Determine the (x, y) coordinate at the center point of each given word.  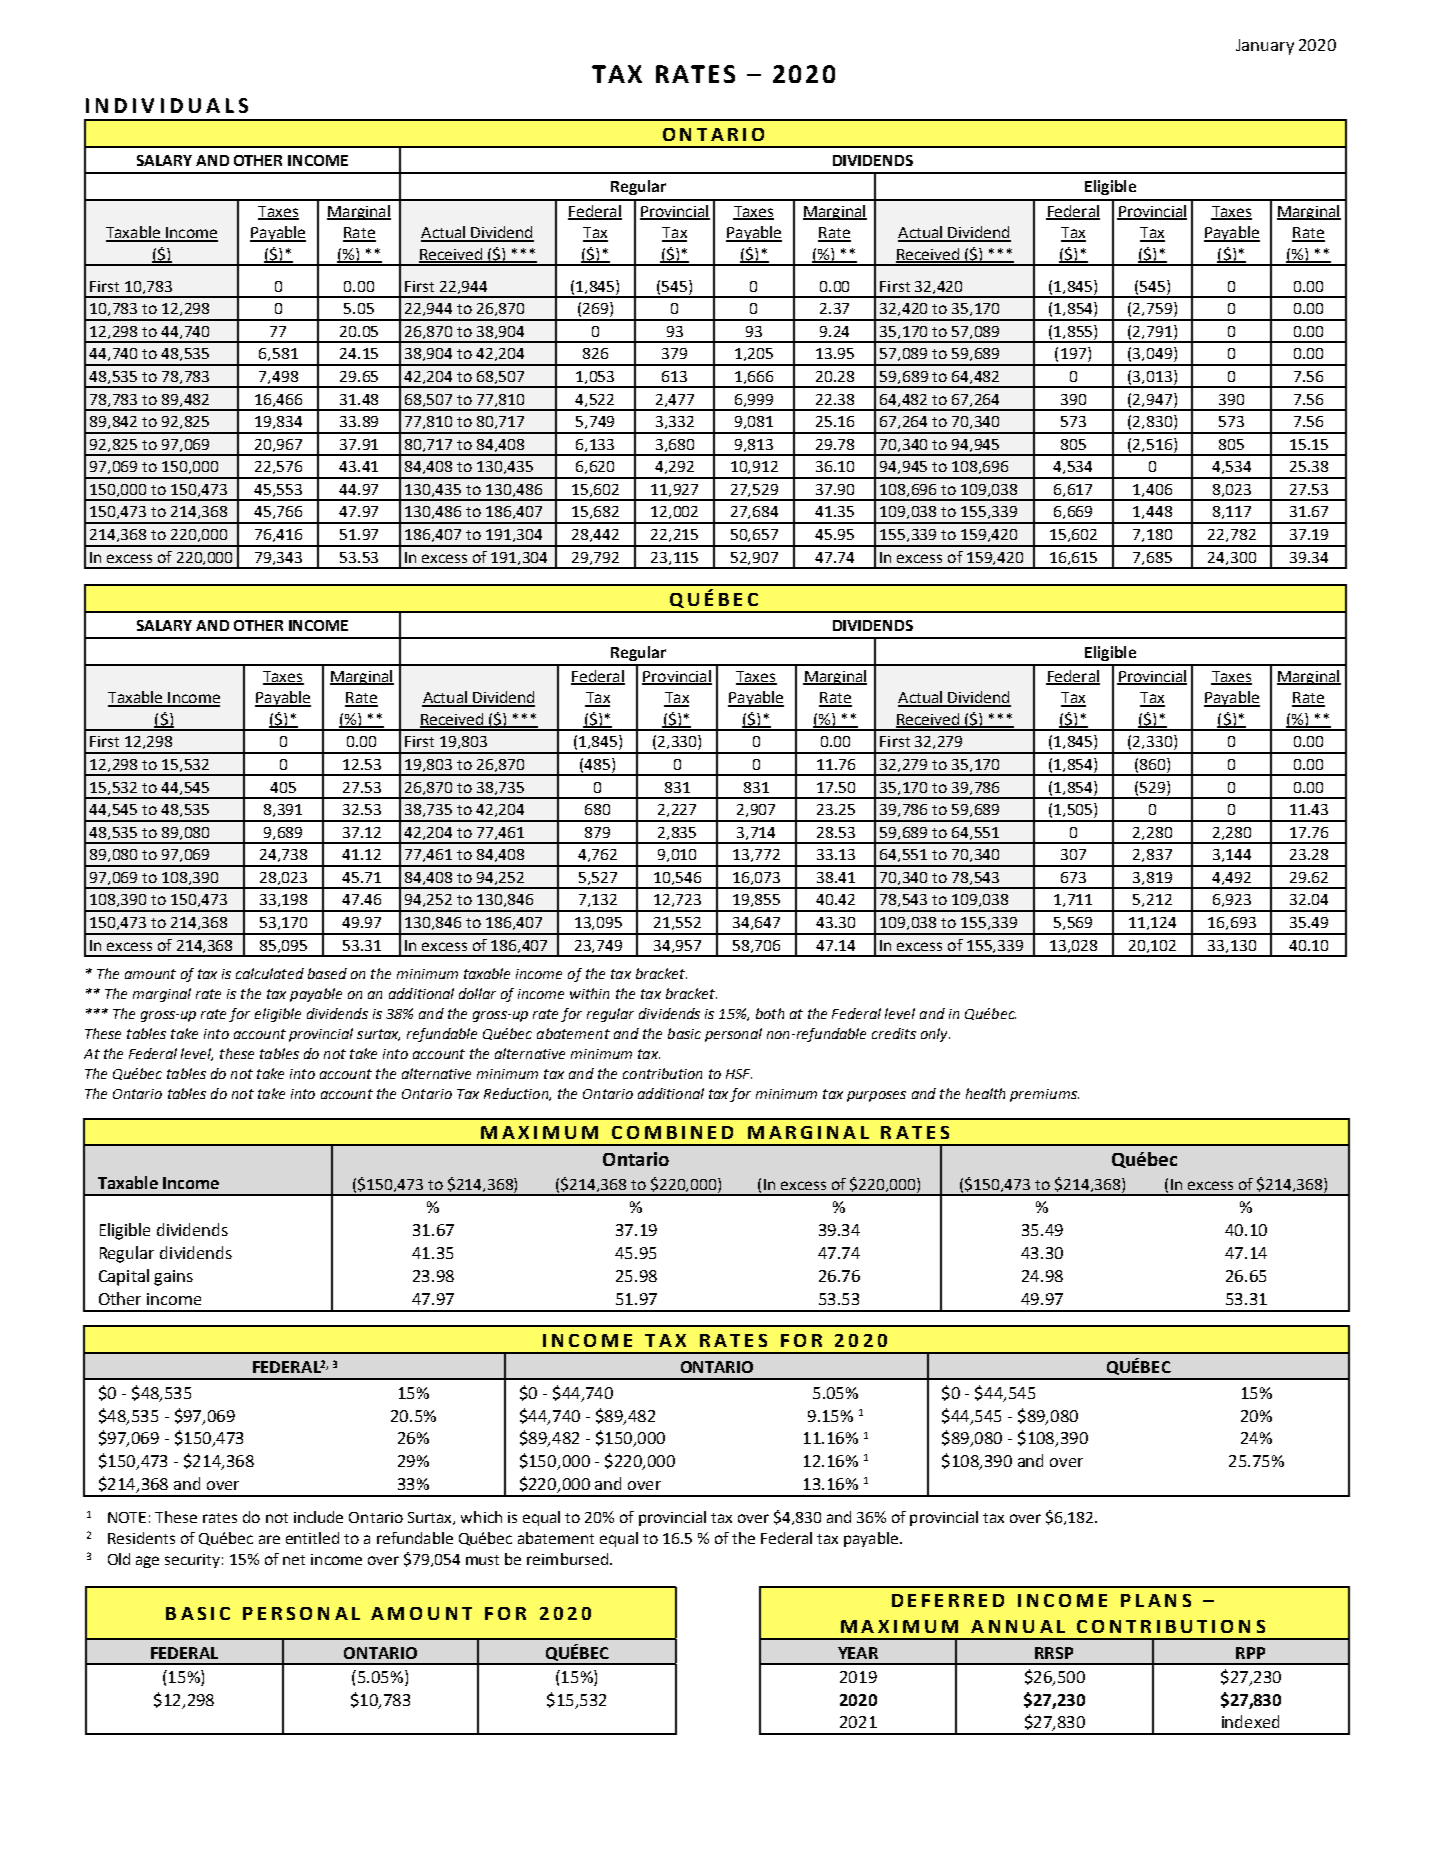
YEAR (858, 1653)
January (1265, 47)
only (935, 1035)
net (294, 1560)
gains (173, 1278)
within (589, 993)
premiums (1044, 1095)
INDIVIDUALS (167, 105)
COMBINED (672, 1132)
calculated (270, 973)
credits (894, 1033)
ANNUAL (1018, 1626)
